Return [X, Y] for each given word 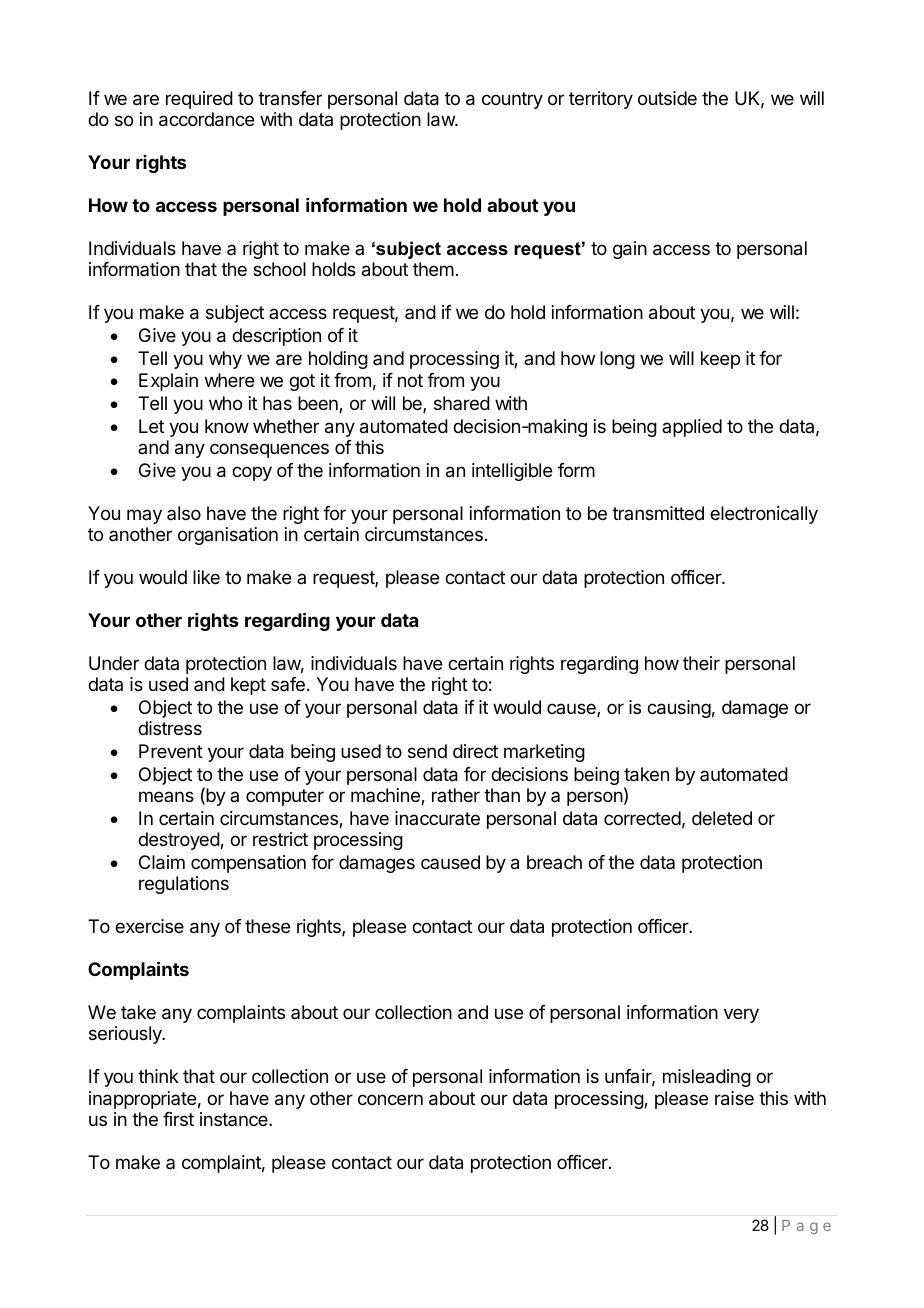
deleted [722, 818]
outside [667, 98]
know [227, 426]
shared [462, 403]
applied [692, 428]
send [427, 751]
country [512, 100]
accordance [206, 119]
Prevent [171, 751]
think [158, 1076]
